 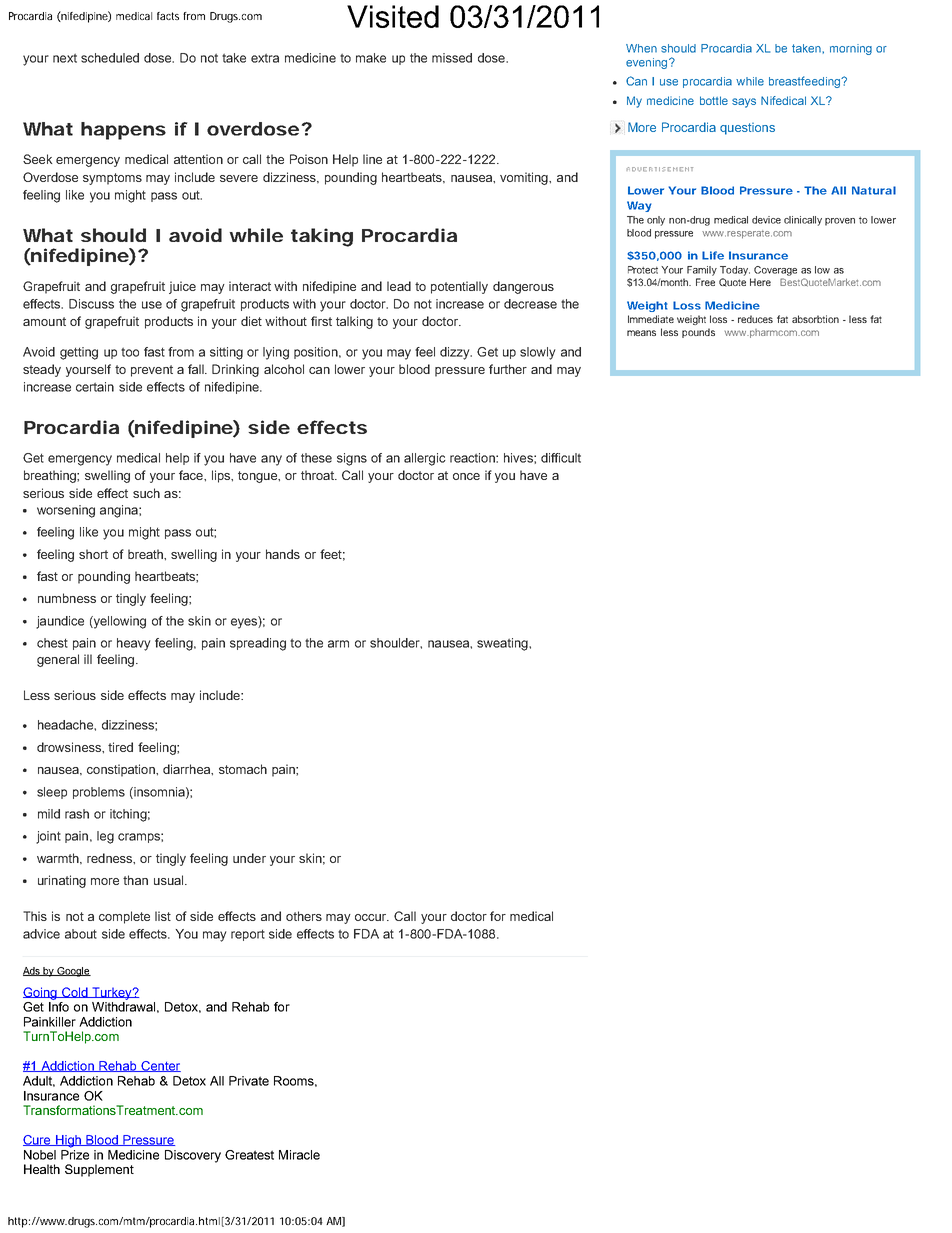 What do you see at coordinates (67, 598) in the screenshot?
I see `numbness` at bounding box center [67, 598].
